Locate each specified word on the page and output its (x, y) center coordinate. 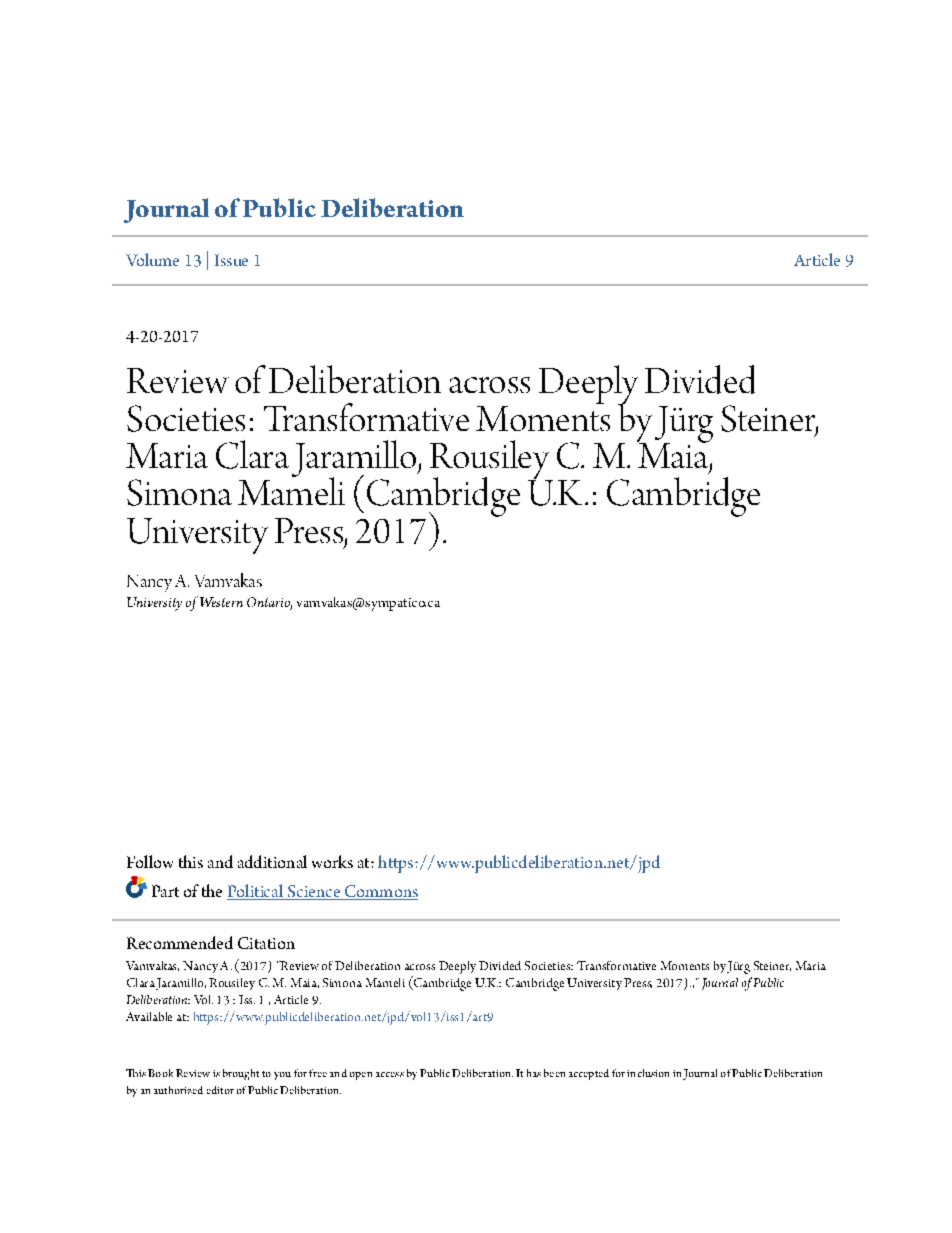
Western (221, 602)
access (390, 1074)
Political (256, 892)
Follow (150, 861)
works (332, 861)
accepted (589, 1074)
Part (165, 891)
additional (272, 861)
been (554, 1073)
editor (220, 1090)
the (212, 890)
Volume (152, 259)
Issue (231, 260)
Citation (266, 943)
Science (313, 892)
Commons (380, 892)
